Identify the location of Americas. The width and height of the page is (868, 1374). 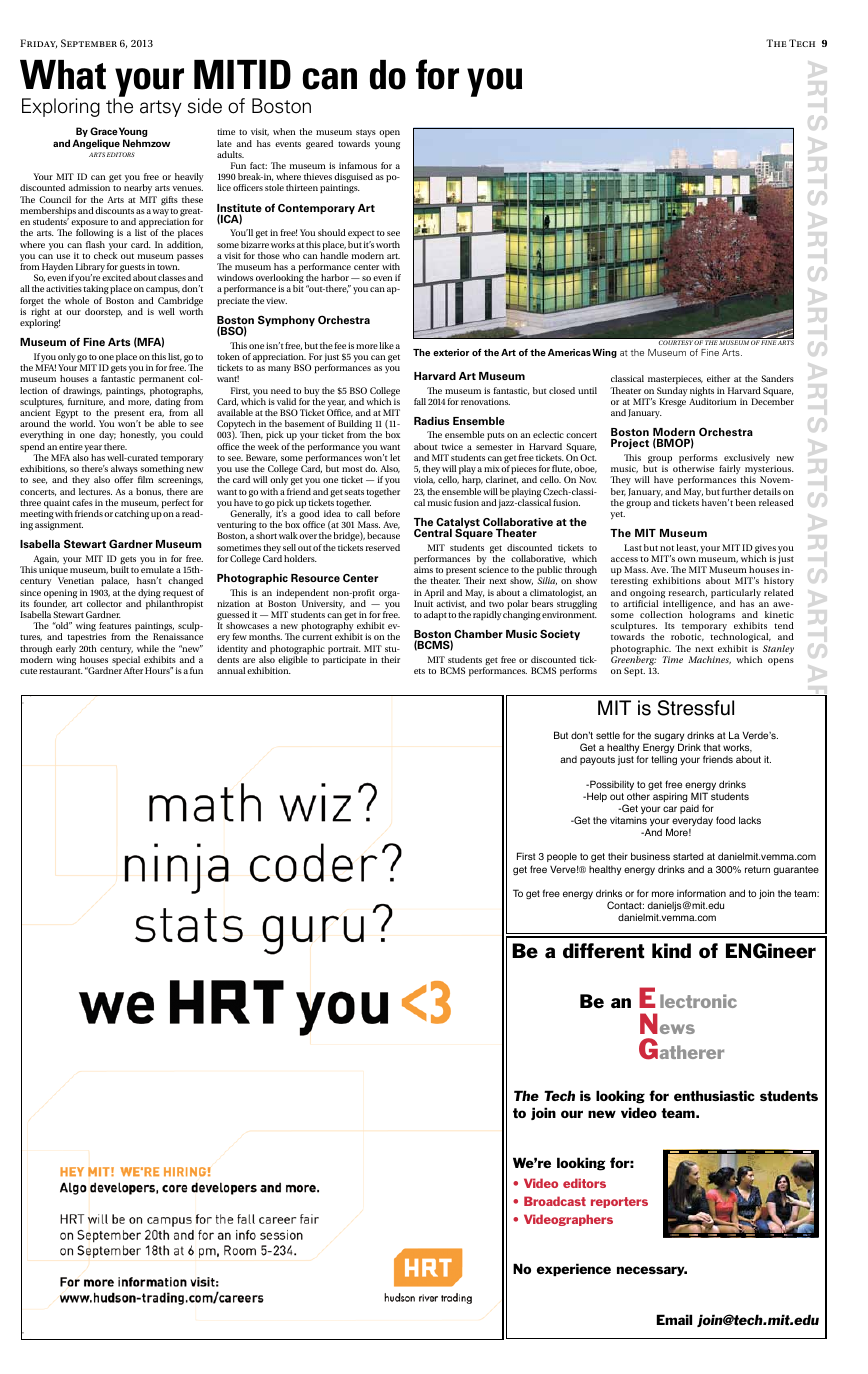
(569, 352).
